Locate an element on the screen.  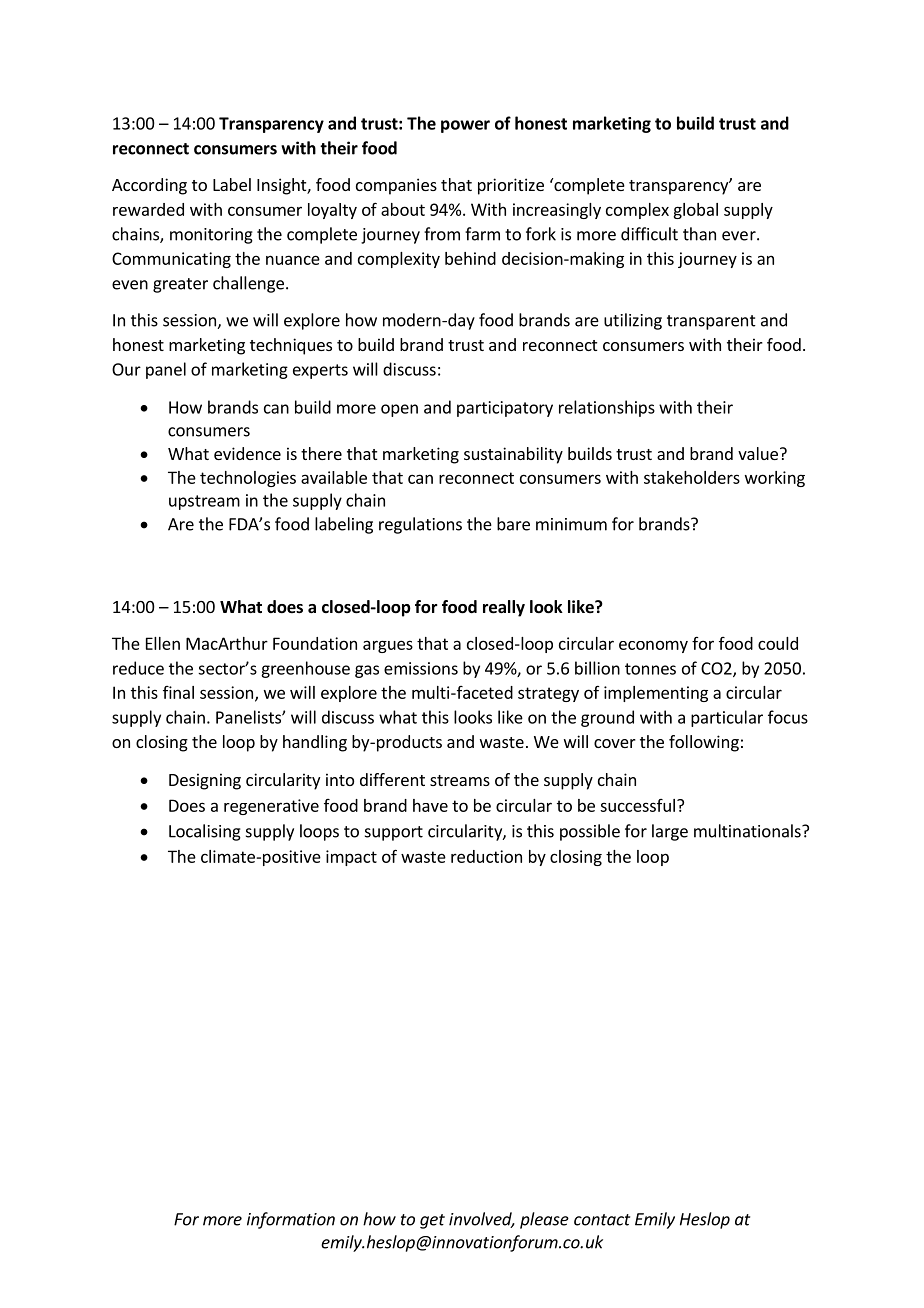
global is located at coordinates (695, 211).
